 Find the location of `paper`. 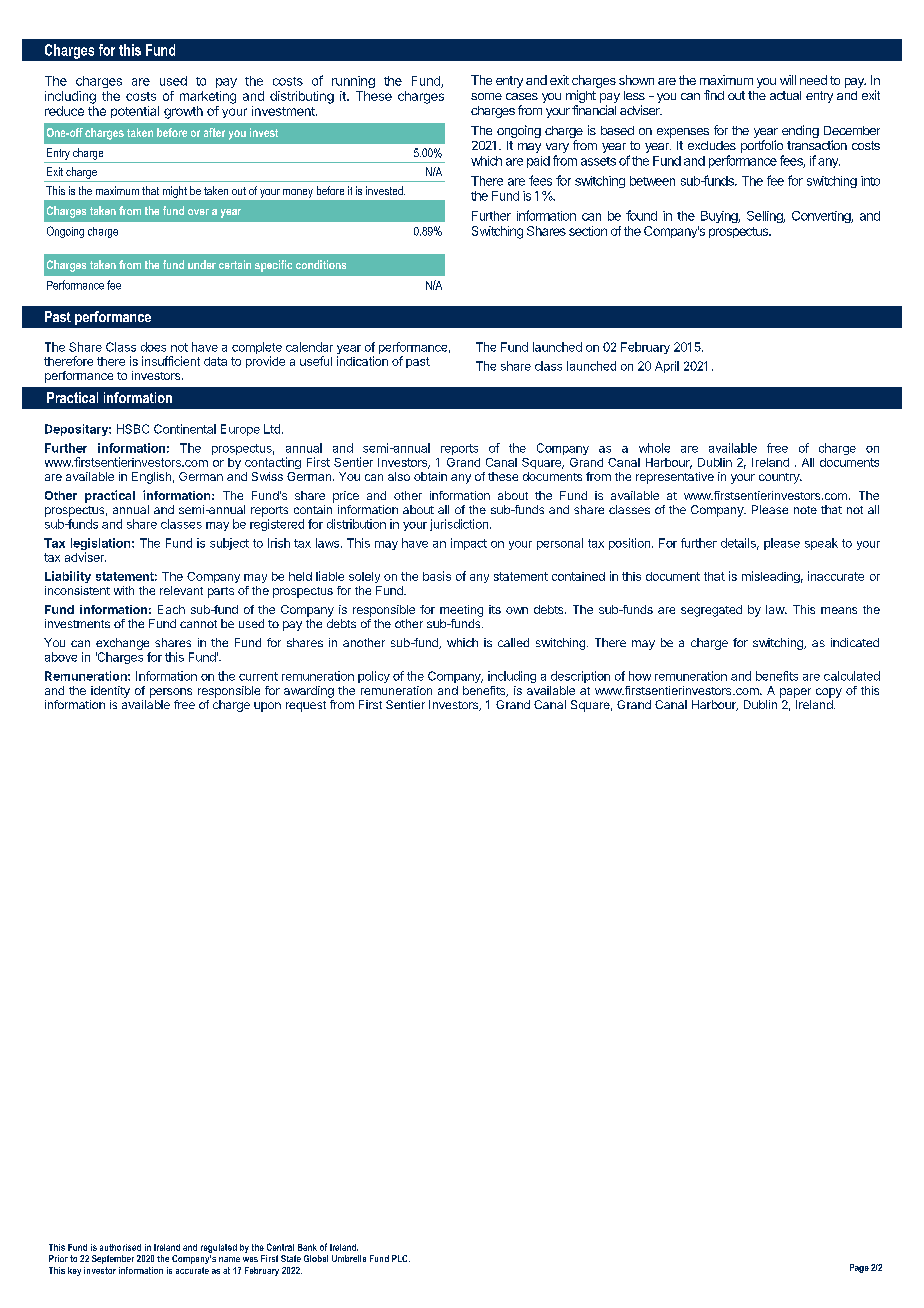

paper is located at coordinates (795, 693).
